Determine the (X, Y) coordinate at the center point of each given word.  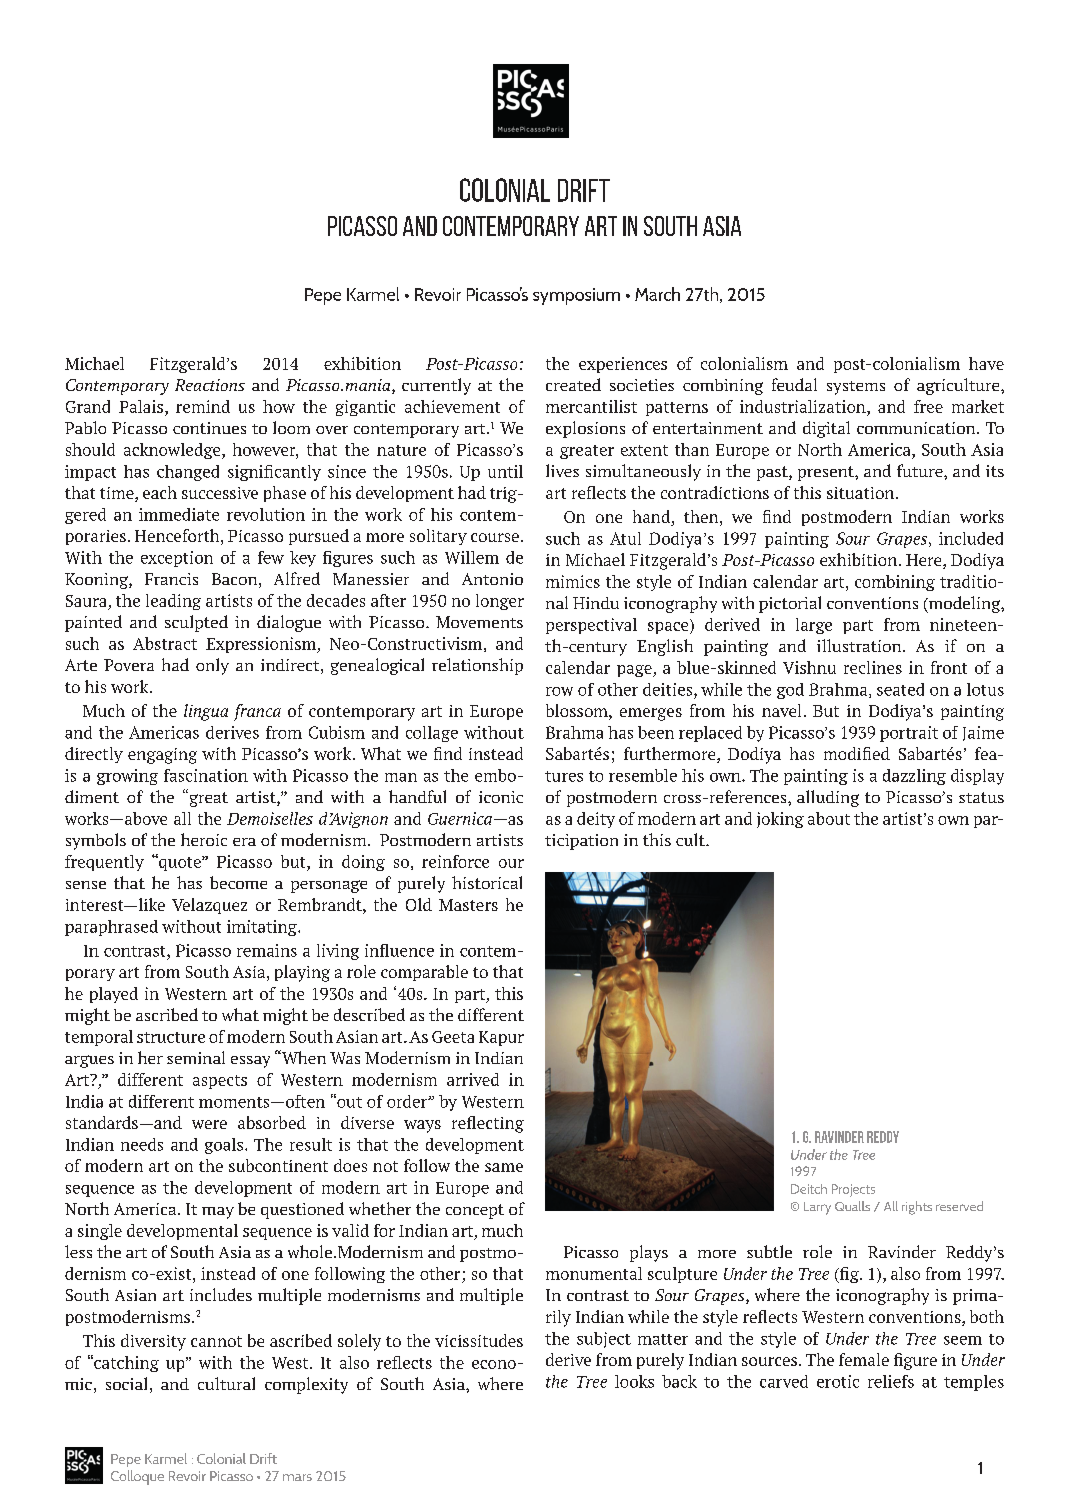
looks (634, 1381)
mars (297, 1477)
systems (856, 388)
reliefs (891, 1381)
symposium (576, 296)
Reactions (210, 385)
